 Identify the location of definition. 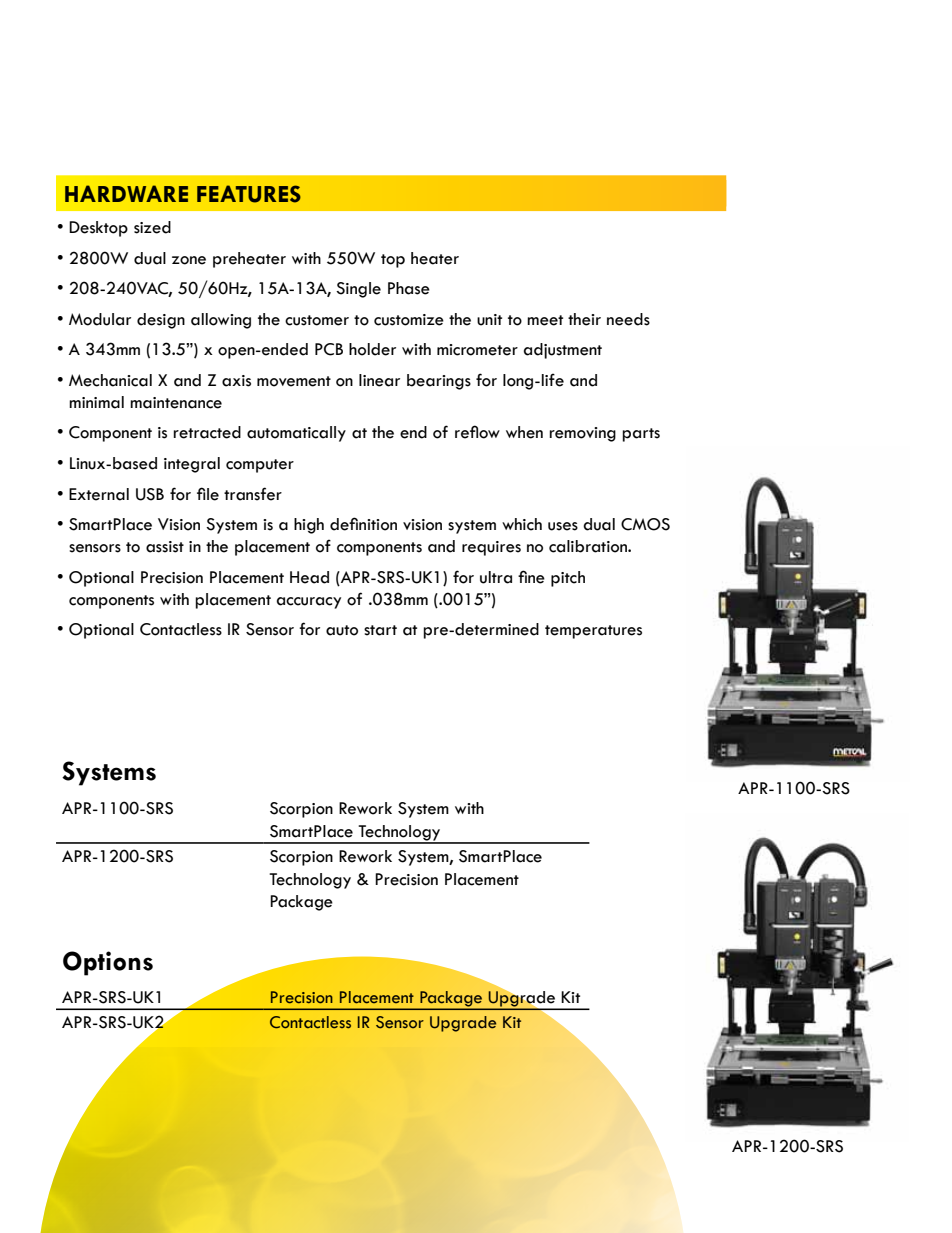
(363, 524).
